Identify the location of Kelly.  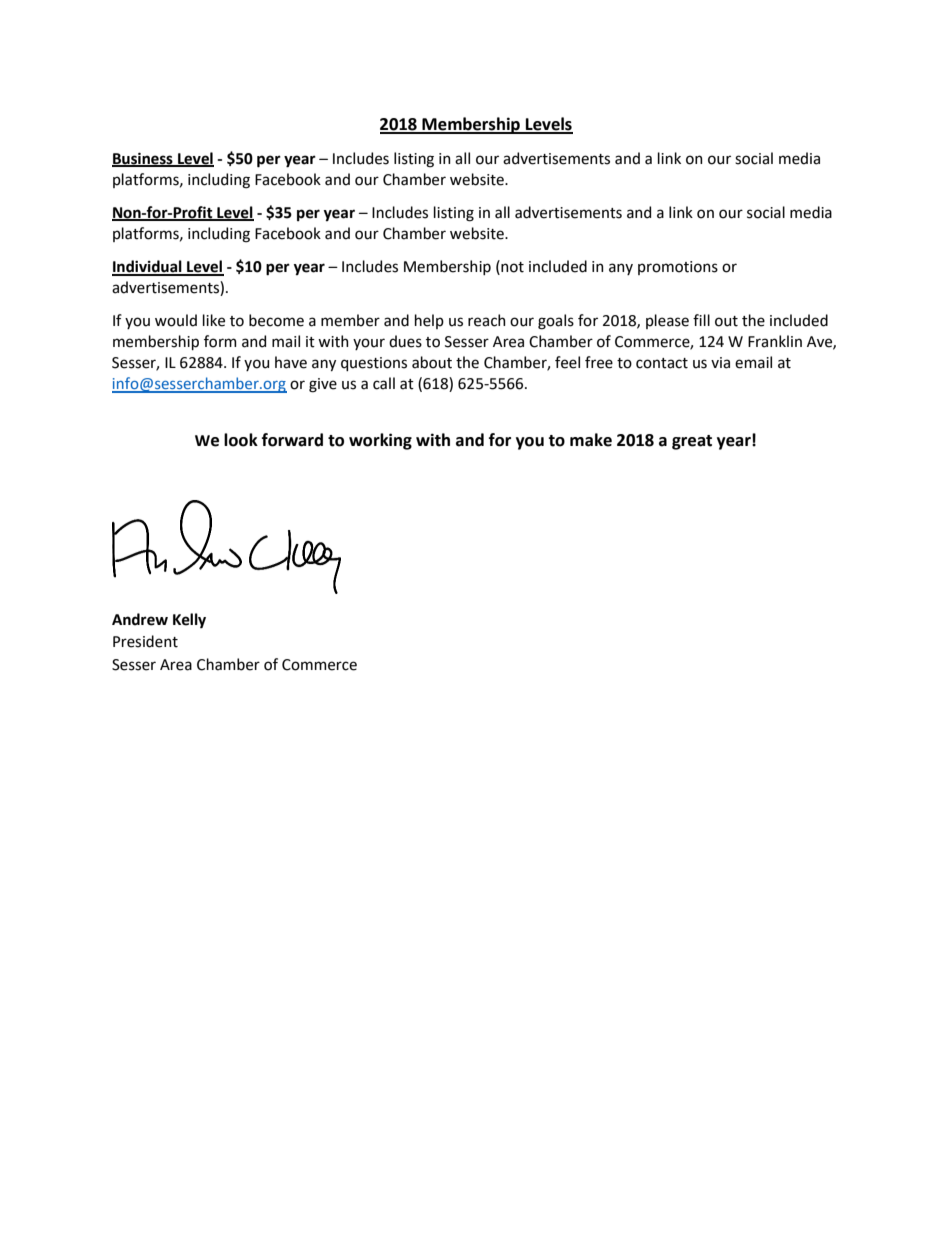
(189, 620).
